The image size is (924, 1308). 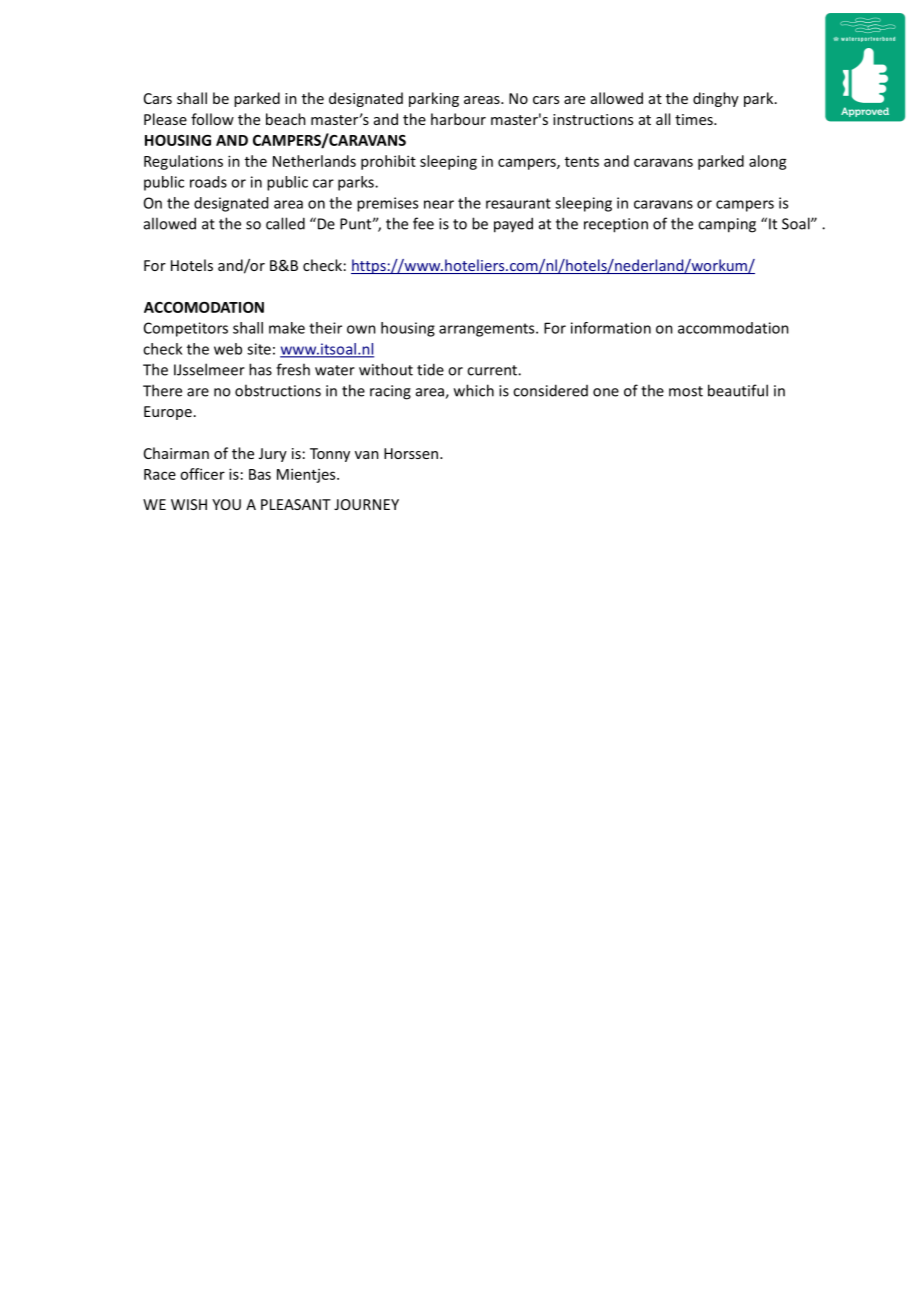 What do you see at coordinates (474, 390) in the document?
I see `which` at bounding box center [474, 390].
